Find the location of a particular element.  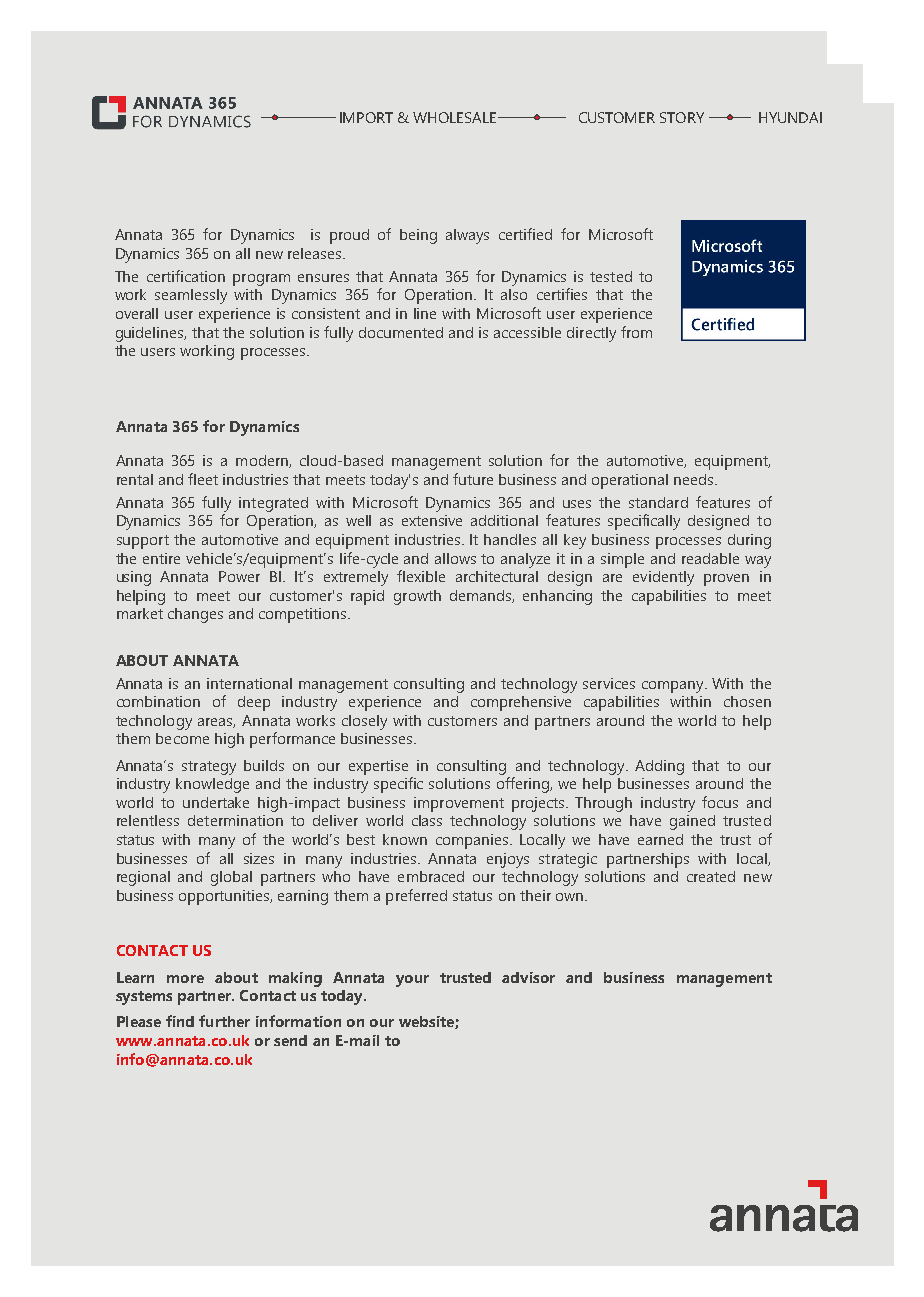

seamlessly is located at coordinates (191, 296).
